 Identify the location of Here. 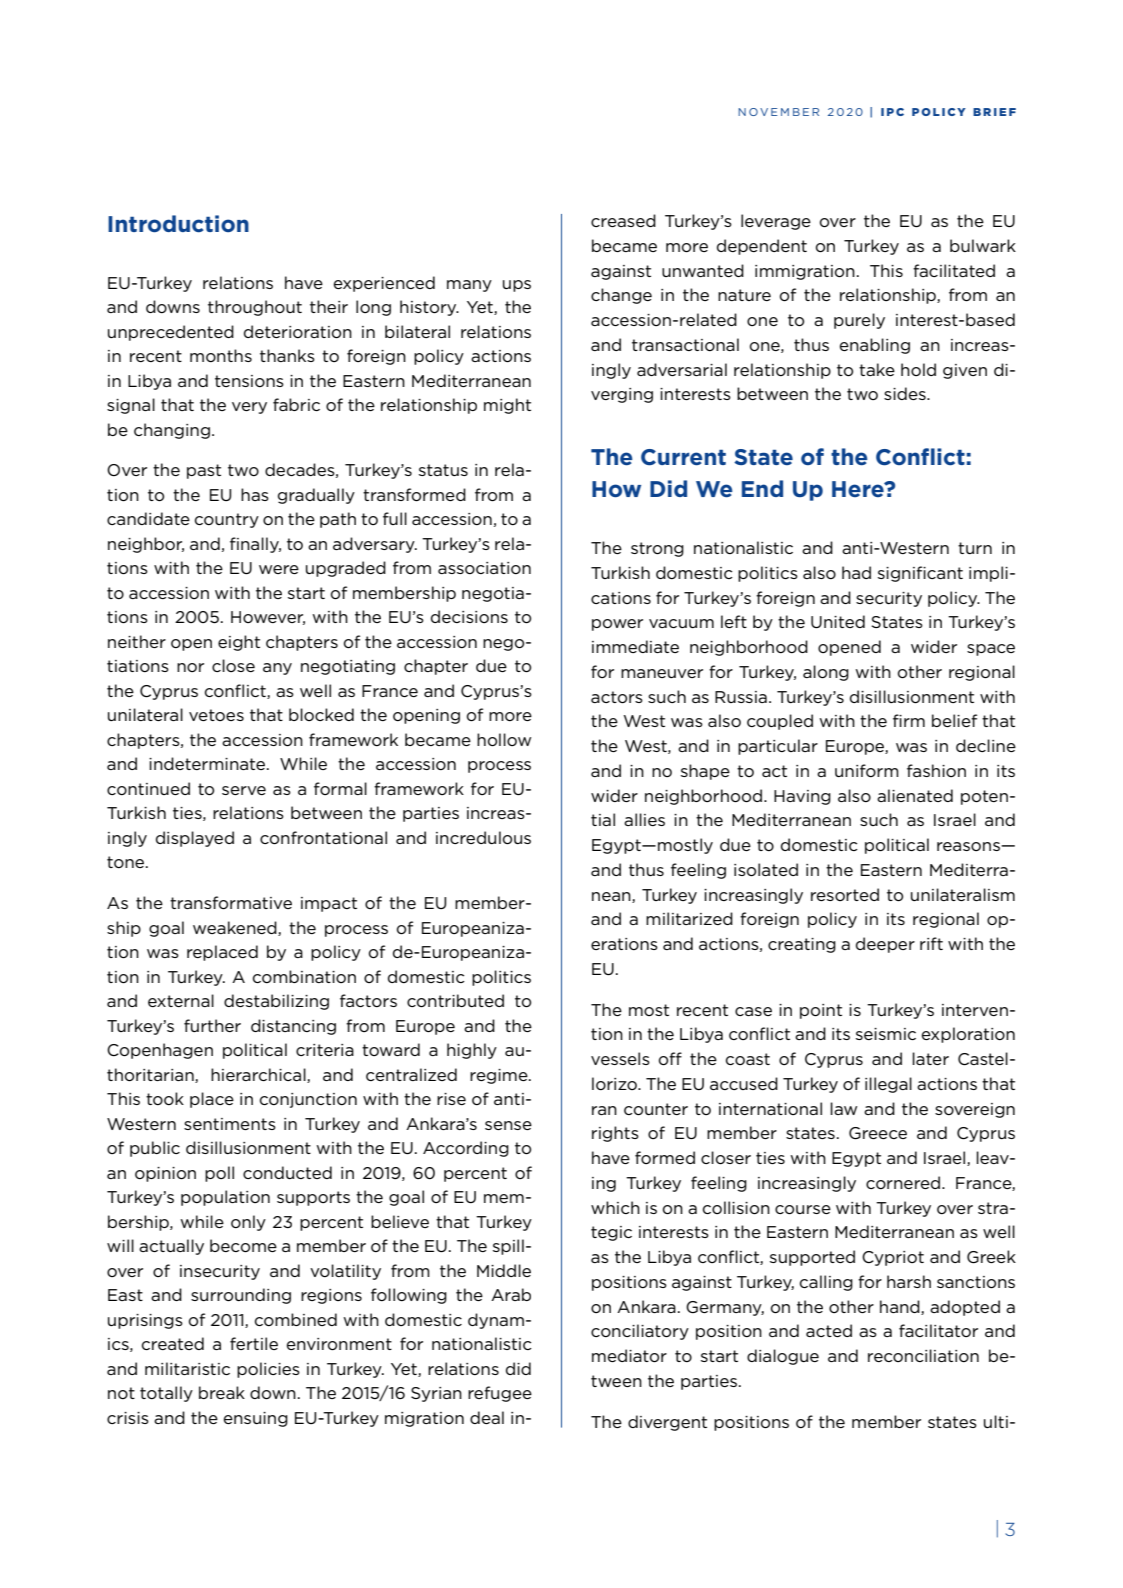
(859, 489).
